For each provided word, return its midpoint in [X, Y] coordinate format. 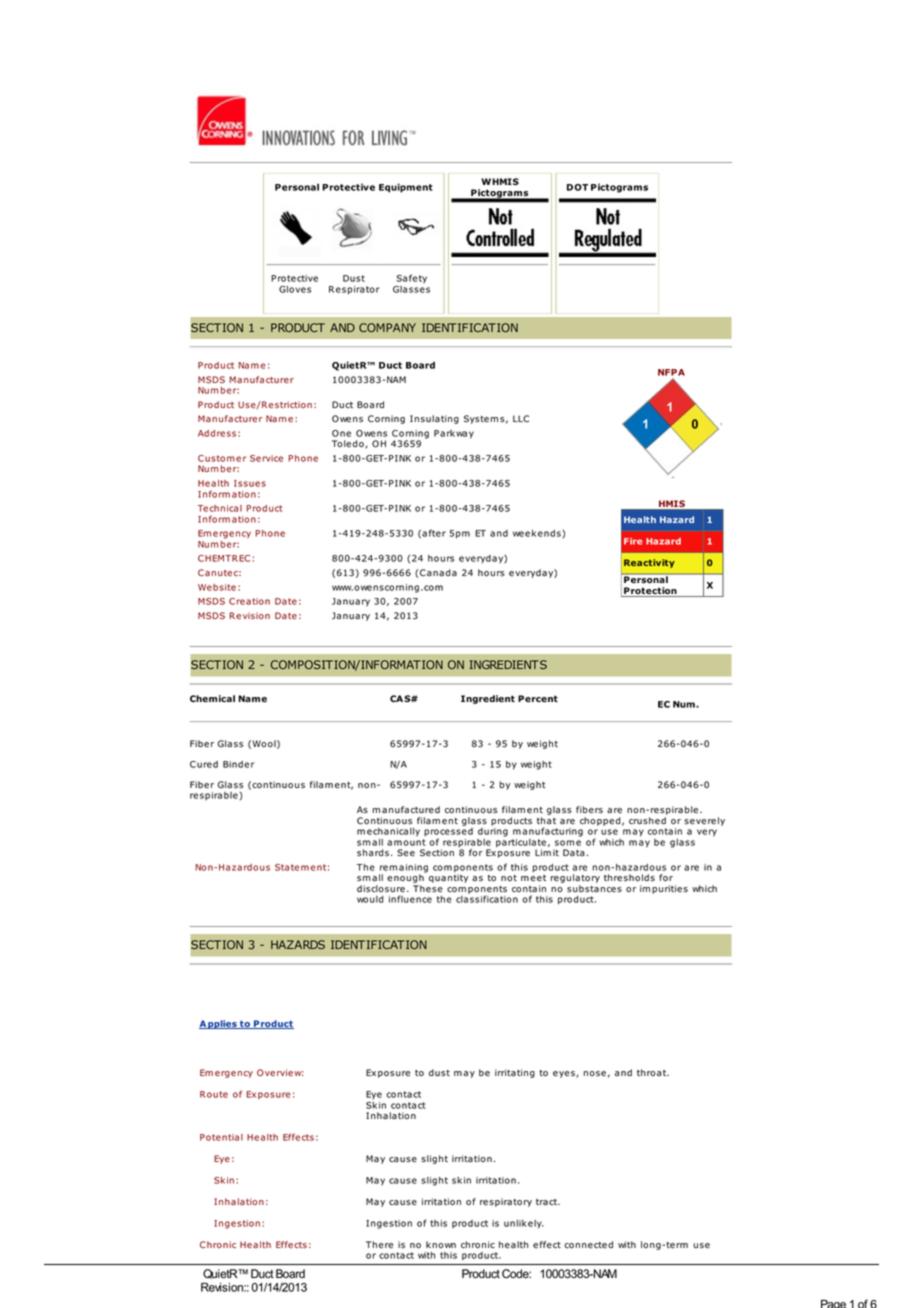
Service [266, 458]
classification [487, 898]
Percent [538, 698]
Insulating [434, 419]
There [379, 1245]
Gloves [295, 289]
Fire [633, 541]
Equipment [406, 188]
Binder [238, 764]
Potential [221, 1137]
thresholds [629, 878]
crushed [647, 821]
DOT [577, 187]
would [370, 899]
